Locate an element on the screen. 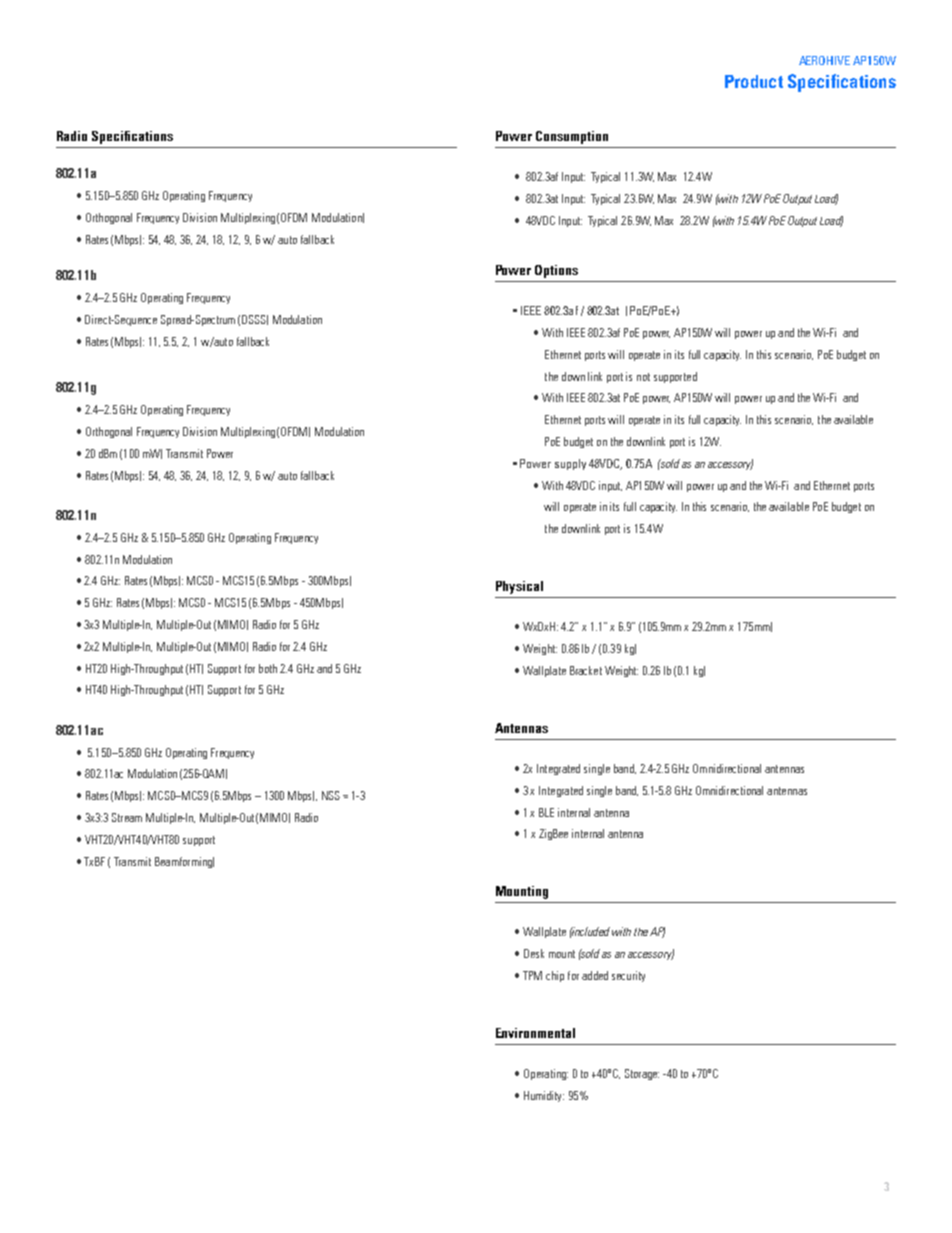 The height and width of the screenshot is (1233, 952). supply is located at coordinates (570, 464).
